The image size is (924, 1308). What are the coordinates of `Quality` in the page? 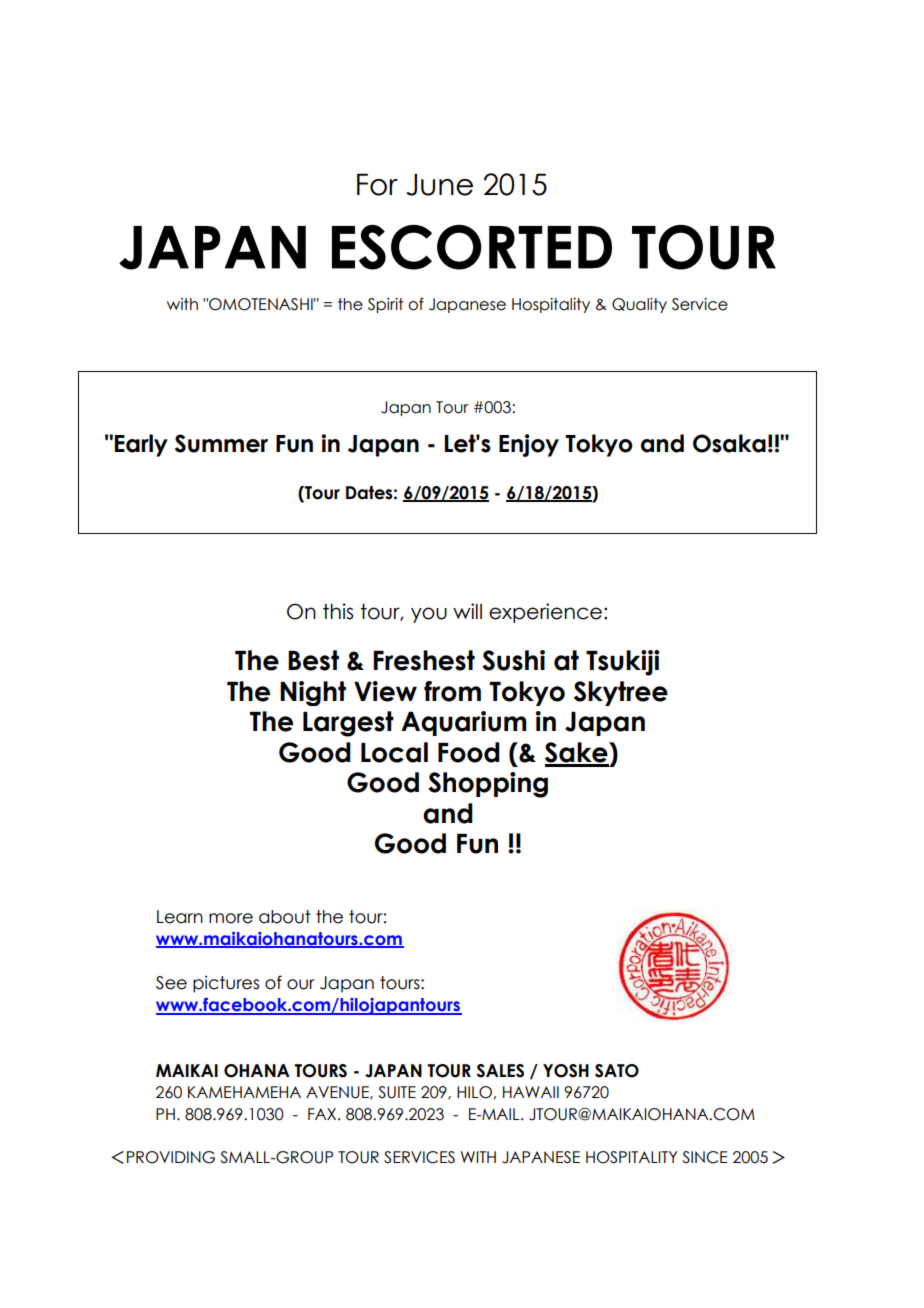 It's located at (639, 305).
